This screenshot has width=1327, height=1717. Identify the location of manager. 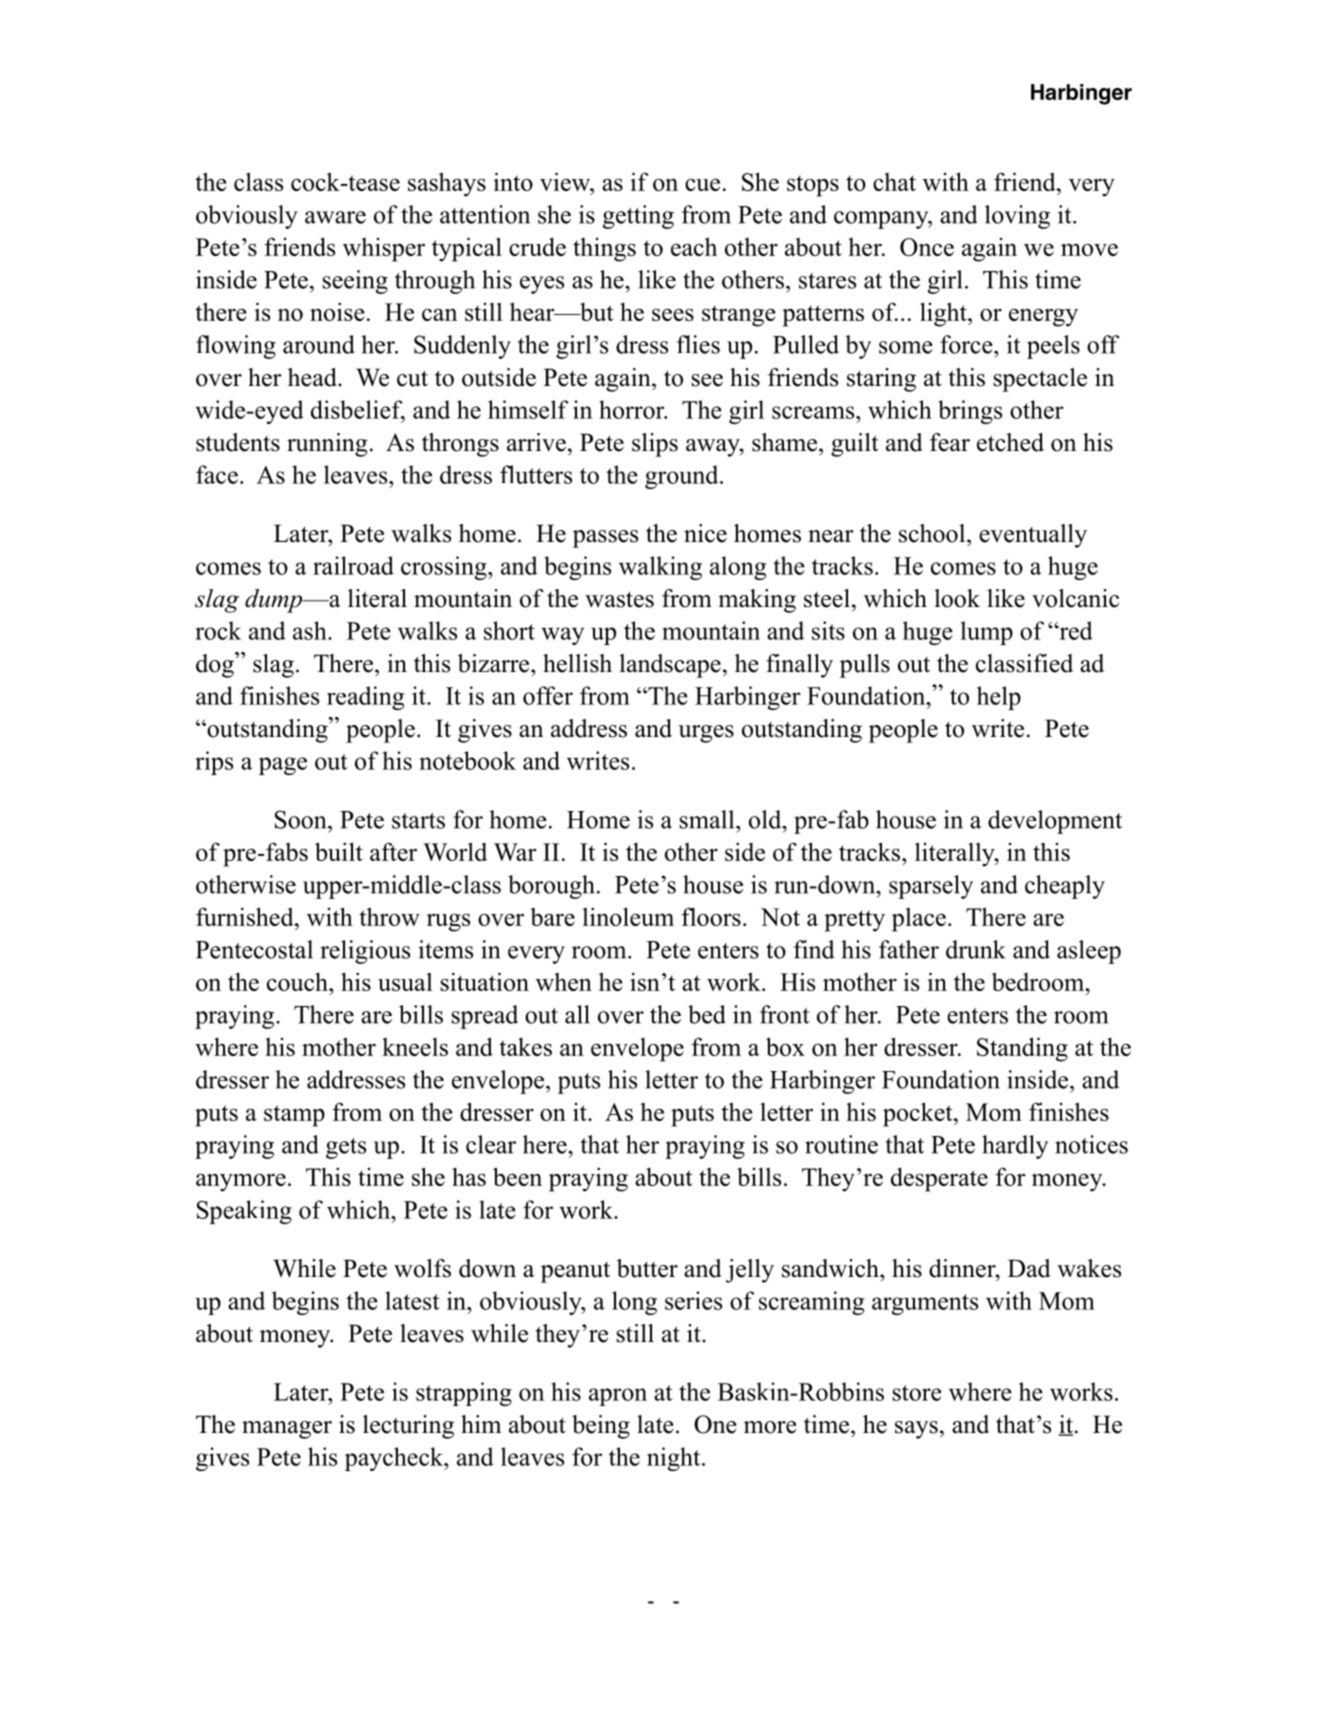
(287, 1430).
